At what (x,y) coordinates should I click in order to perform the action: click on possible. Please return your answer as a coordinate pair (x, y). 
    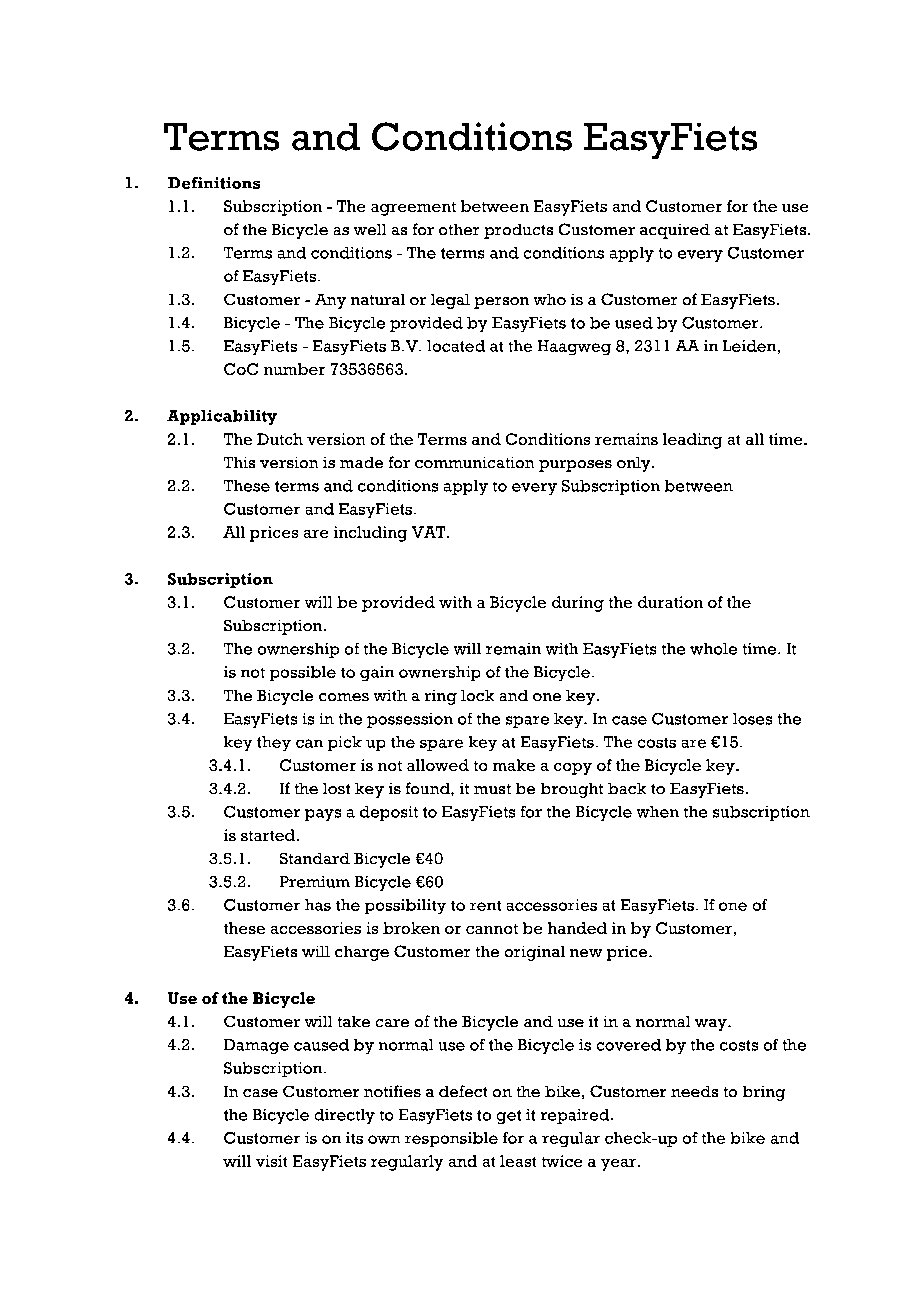
    Looking at the image, I should click on (303, 673).
